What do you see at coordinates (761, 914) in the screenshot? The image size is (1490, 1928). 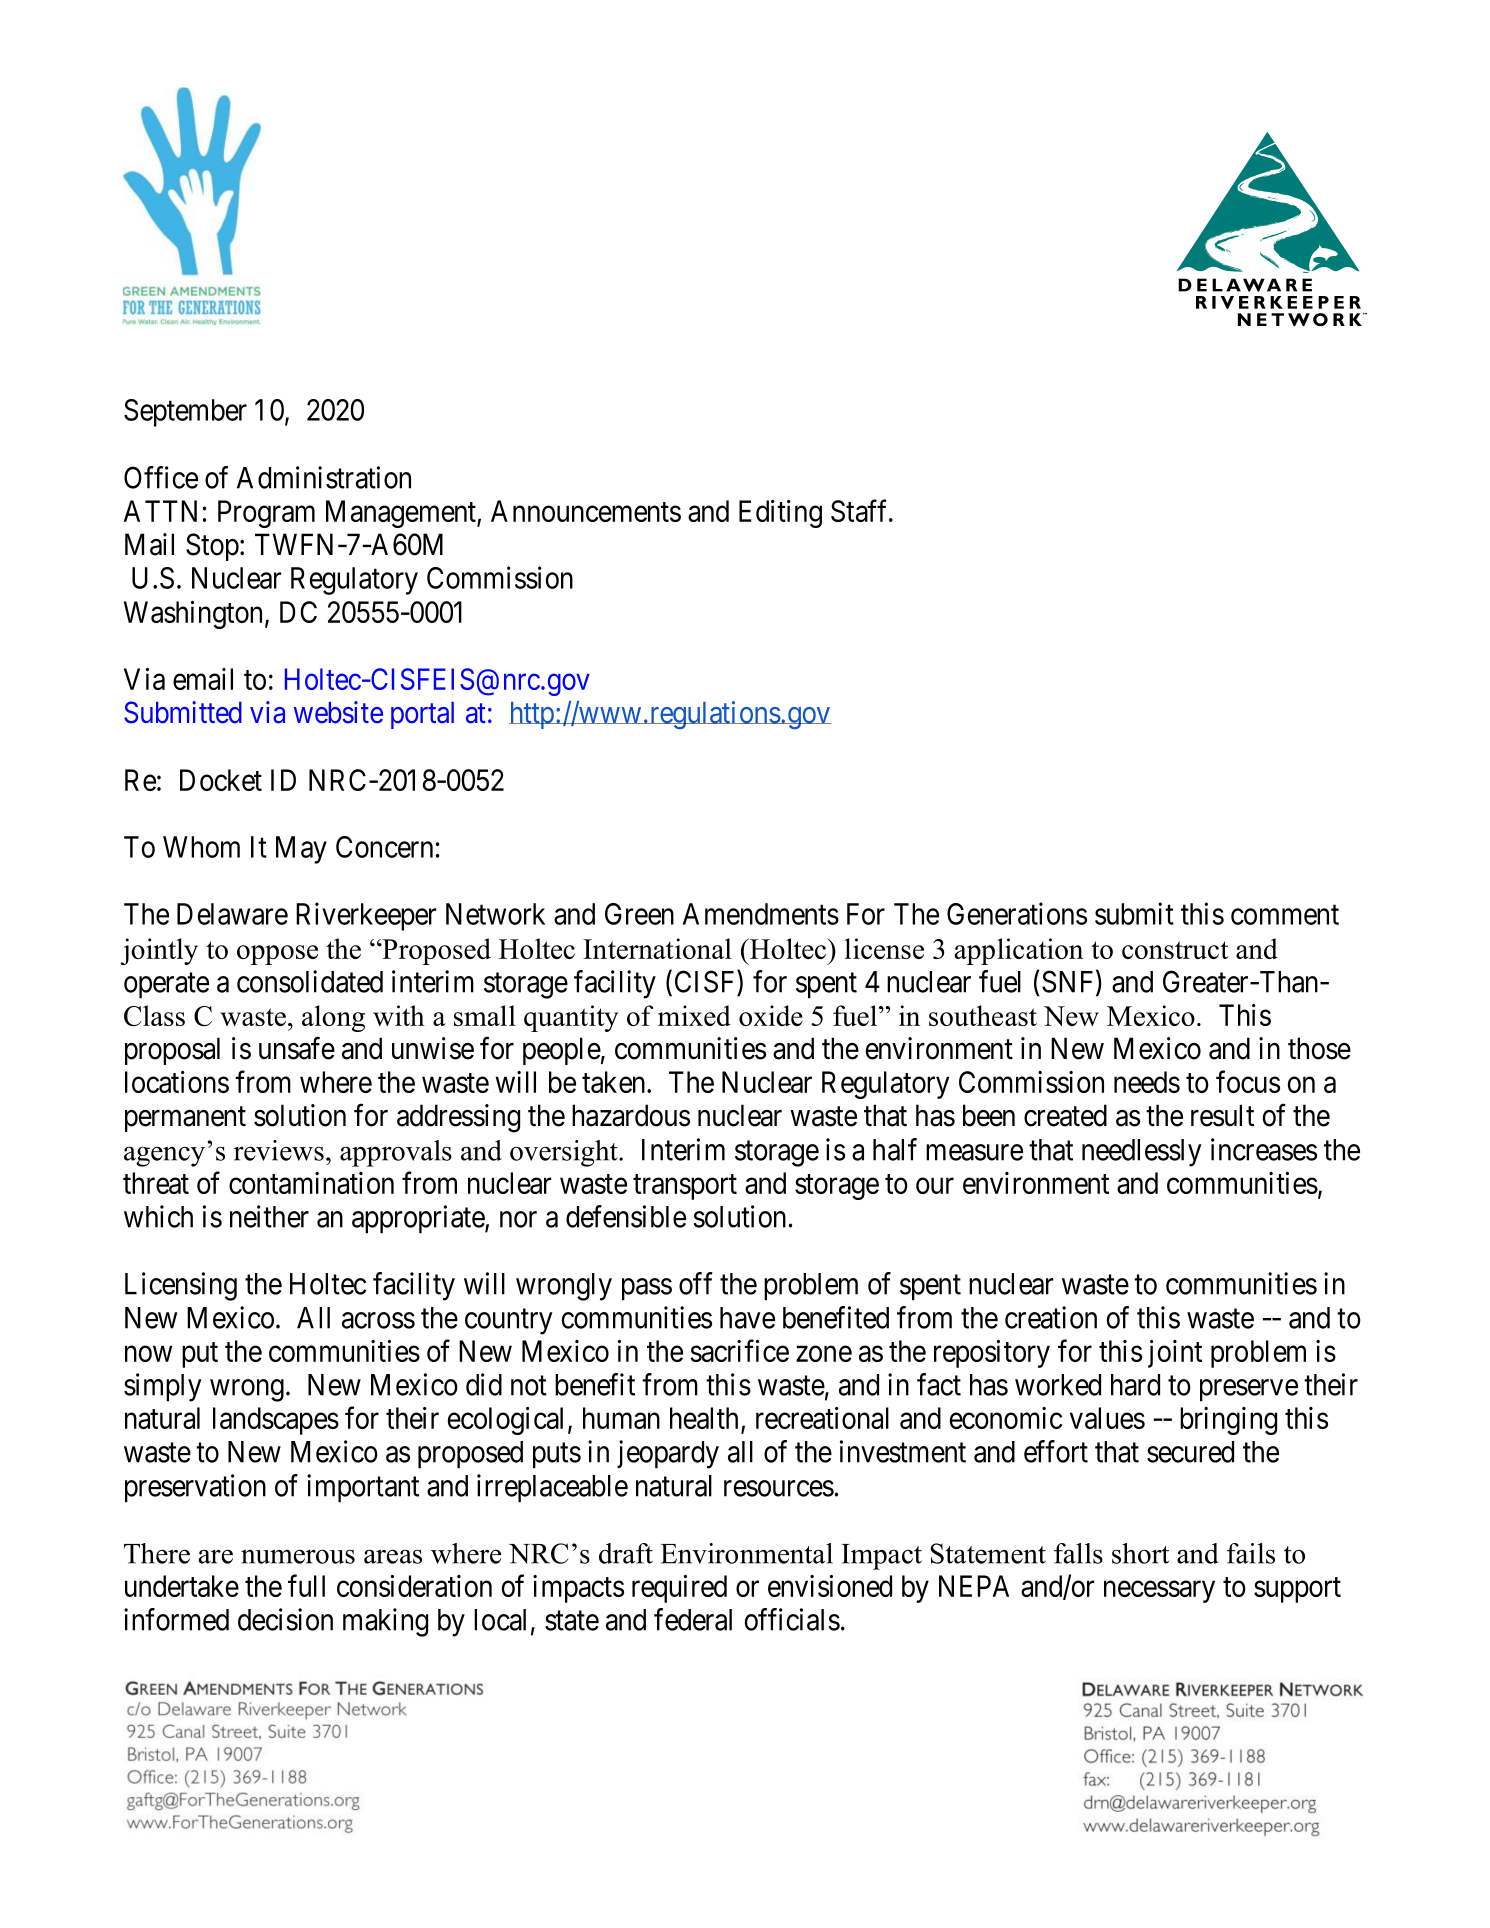 I see `Amendments` at bounding box center [761, 914].
